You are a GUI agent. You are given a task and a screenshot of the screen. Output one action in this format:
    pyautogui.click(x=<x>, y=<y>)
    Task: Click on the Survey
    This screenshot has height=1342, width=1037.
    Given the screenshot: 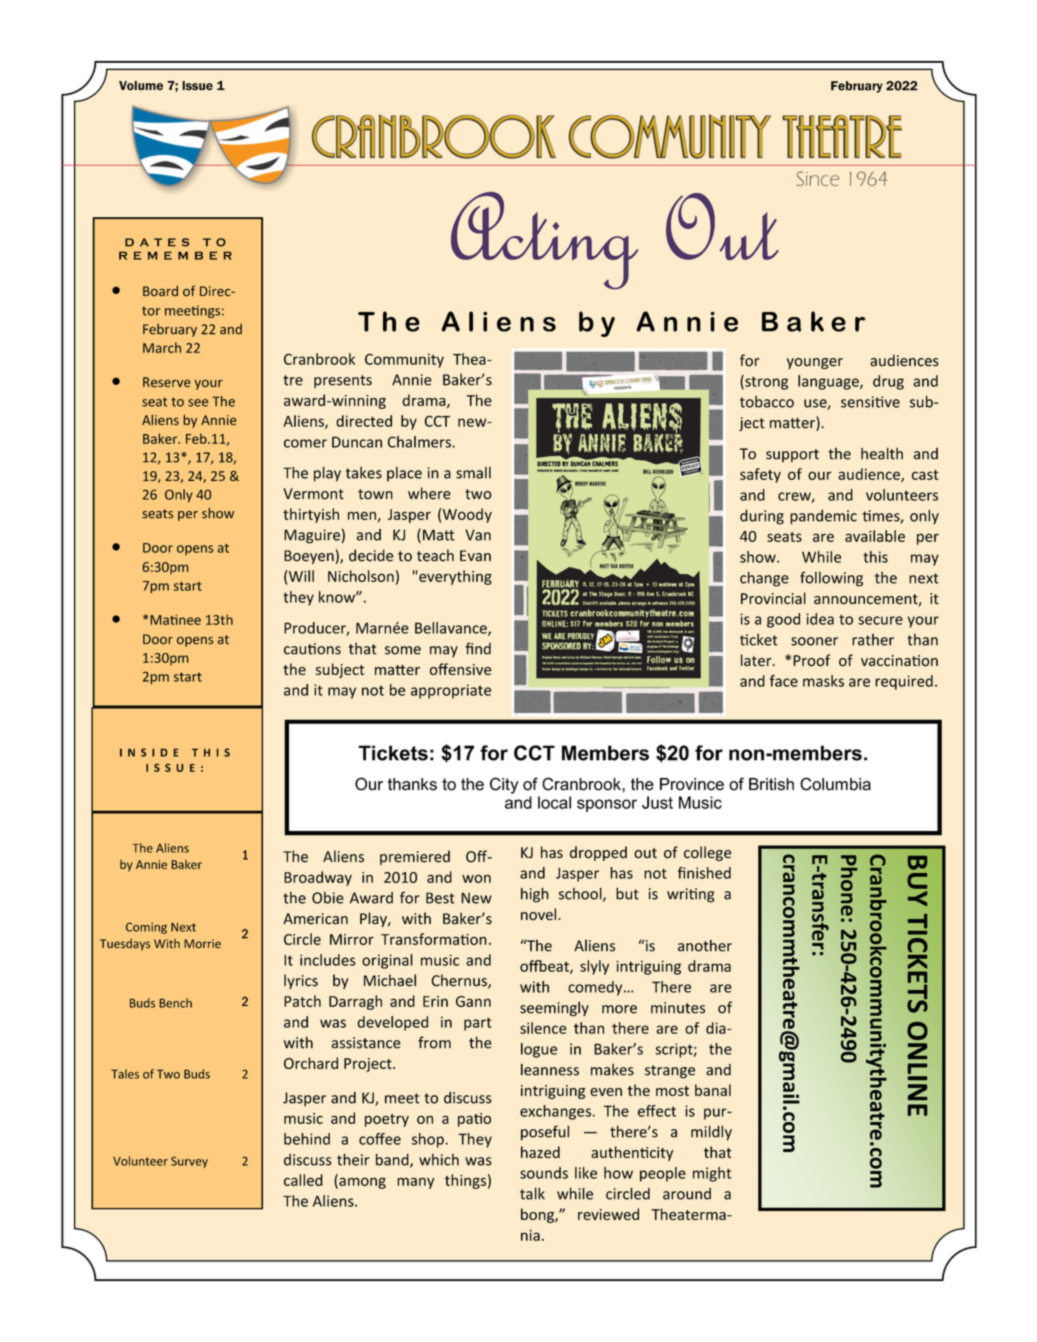 What is the action you would take?
    pyautogui.click(x=189, y=1162)
